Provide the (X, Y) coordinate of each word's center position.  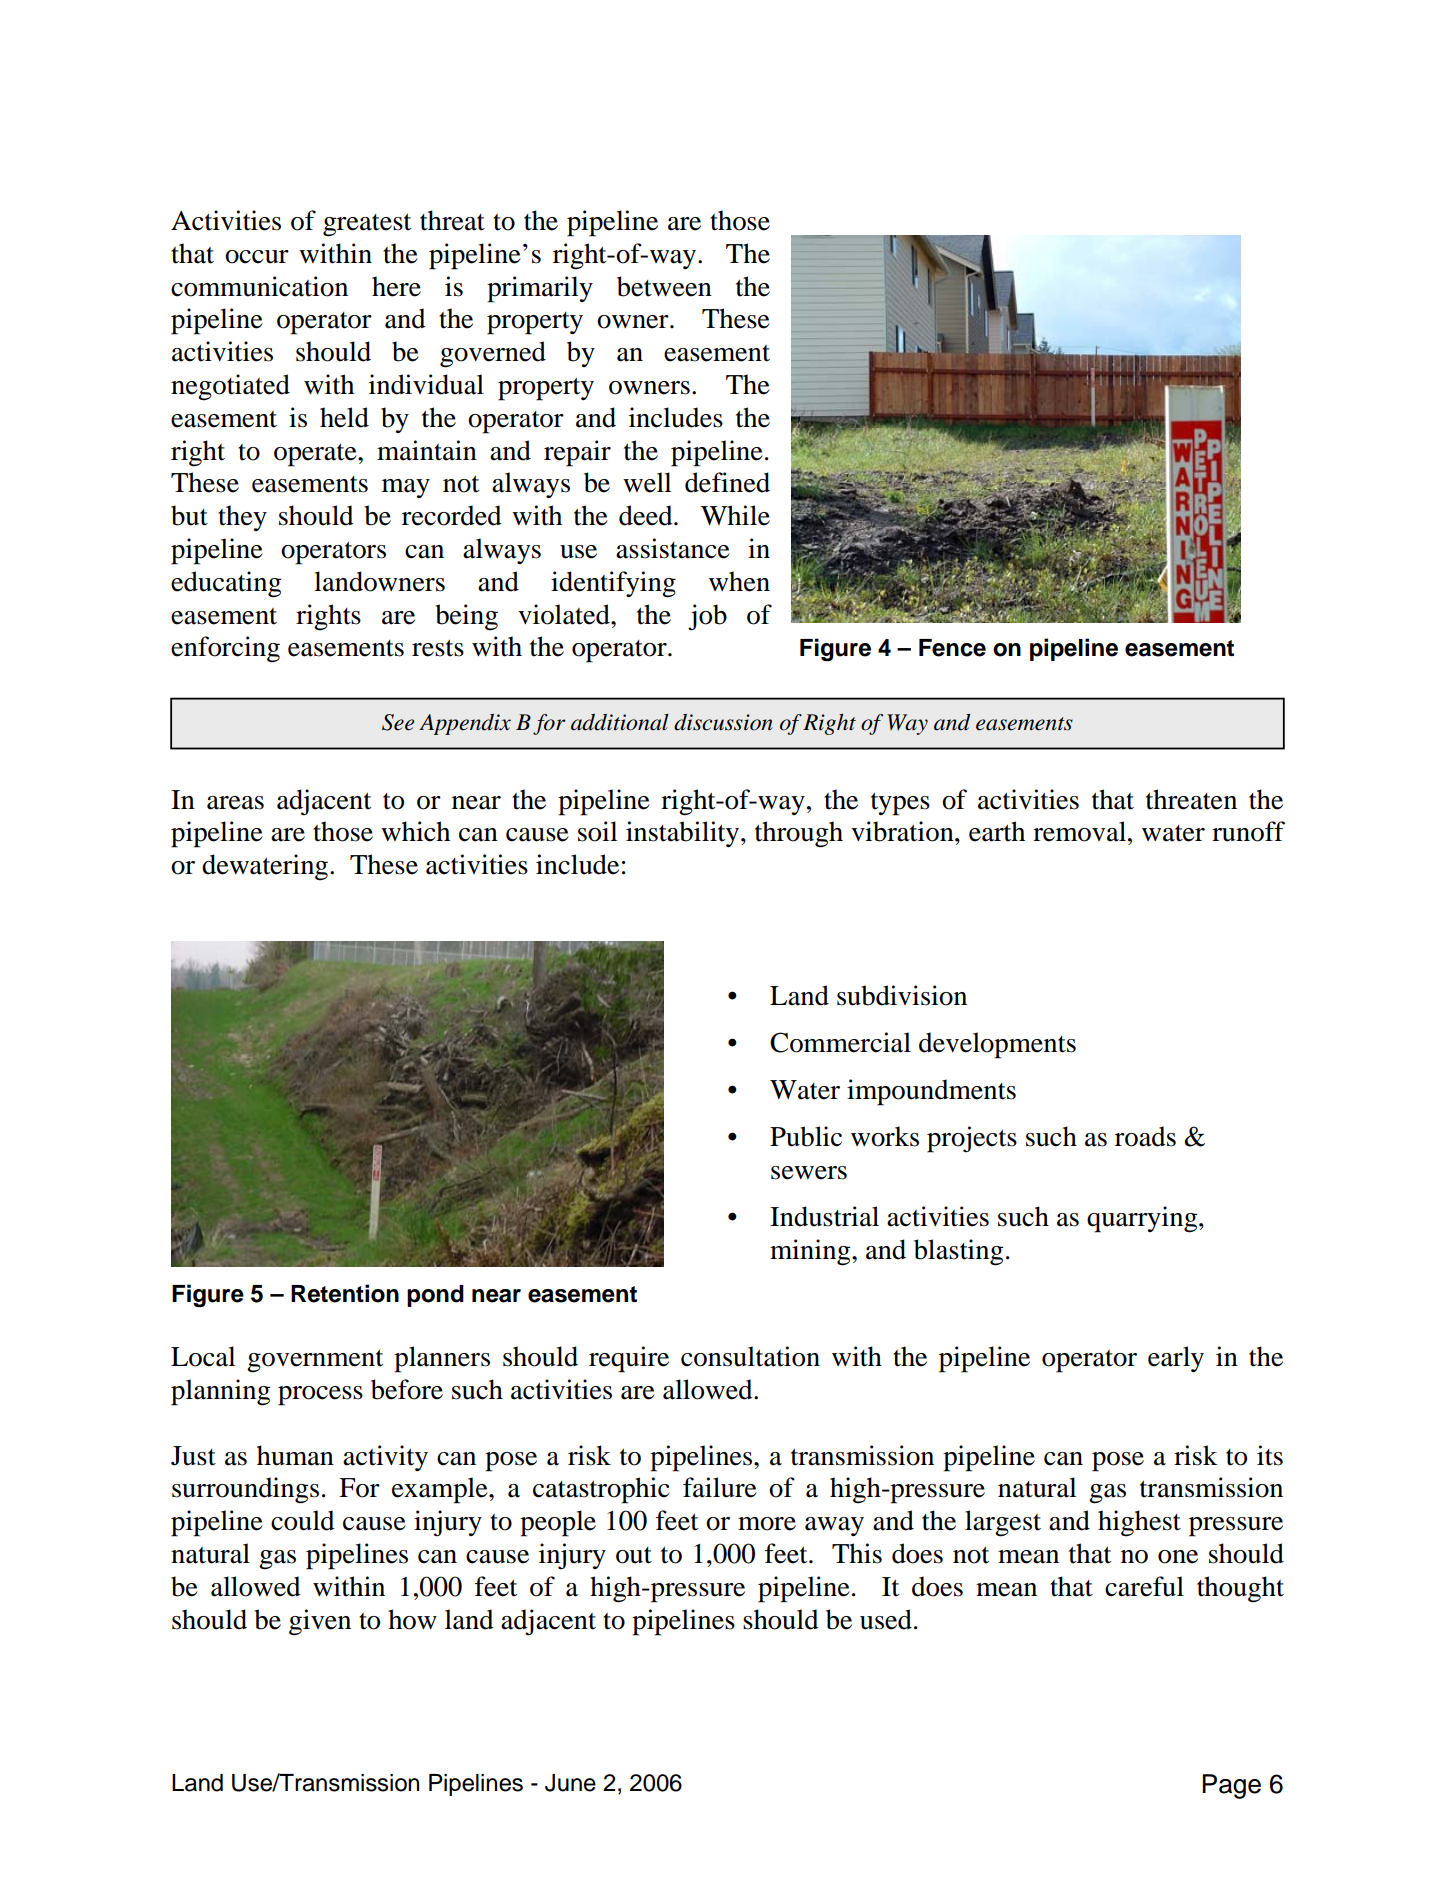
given (320, 1622)
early (1176, 1359)
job (707, 617)
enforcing (225, 649)
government (315, 1361)
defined (727, 482)
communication (259, 286)
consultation (750, 1356)
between (664, 286)
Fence (952, 648)
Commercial (840, 1042)
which (415, 831)
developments (997, 1045)
